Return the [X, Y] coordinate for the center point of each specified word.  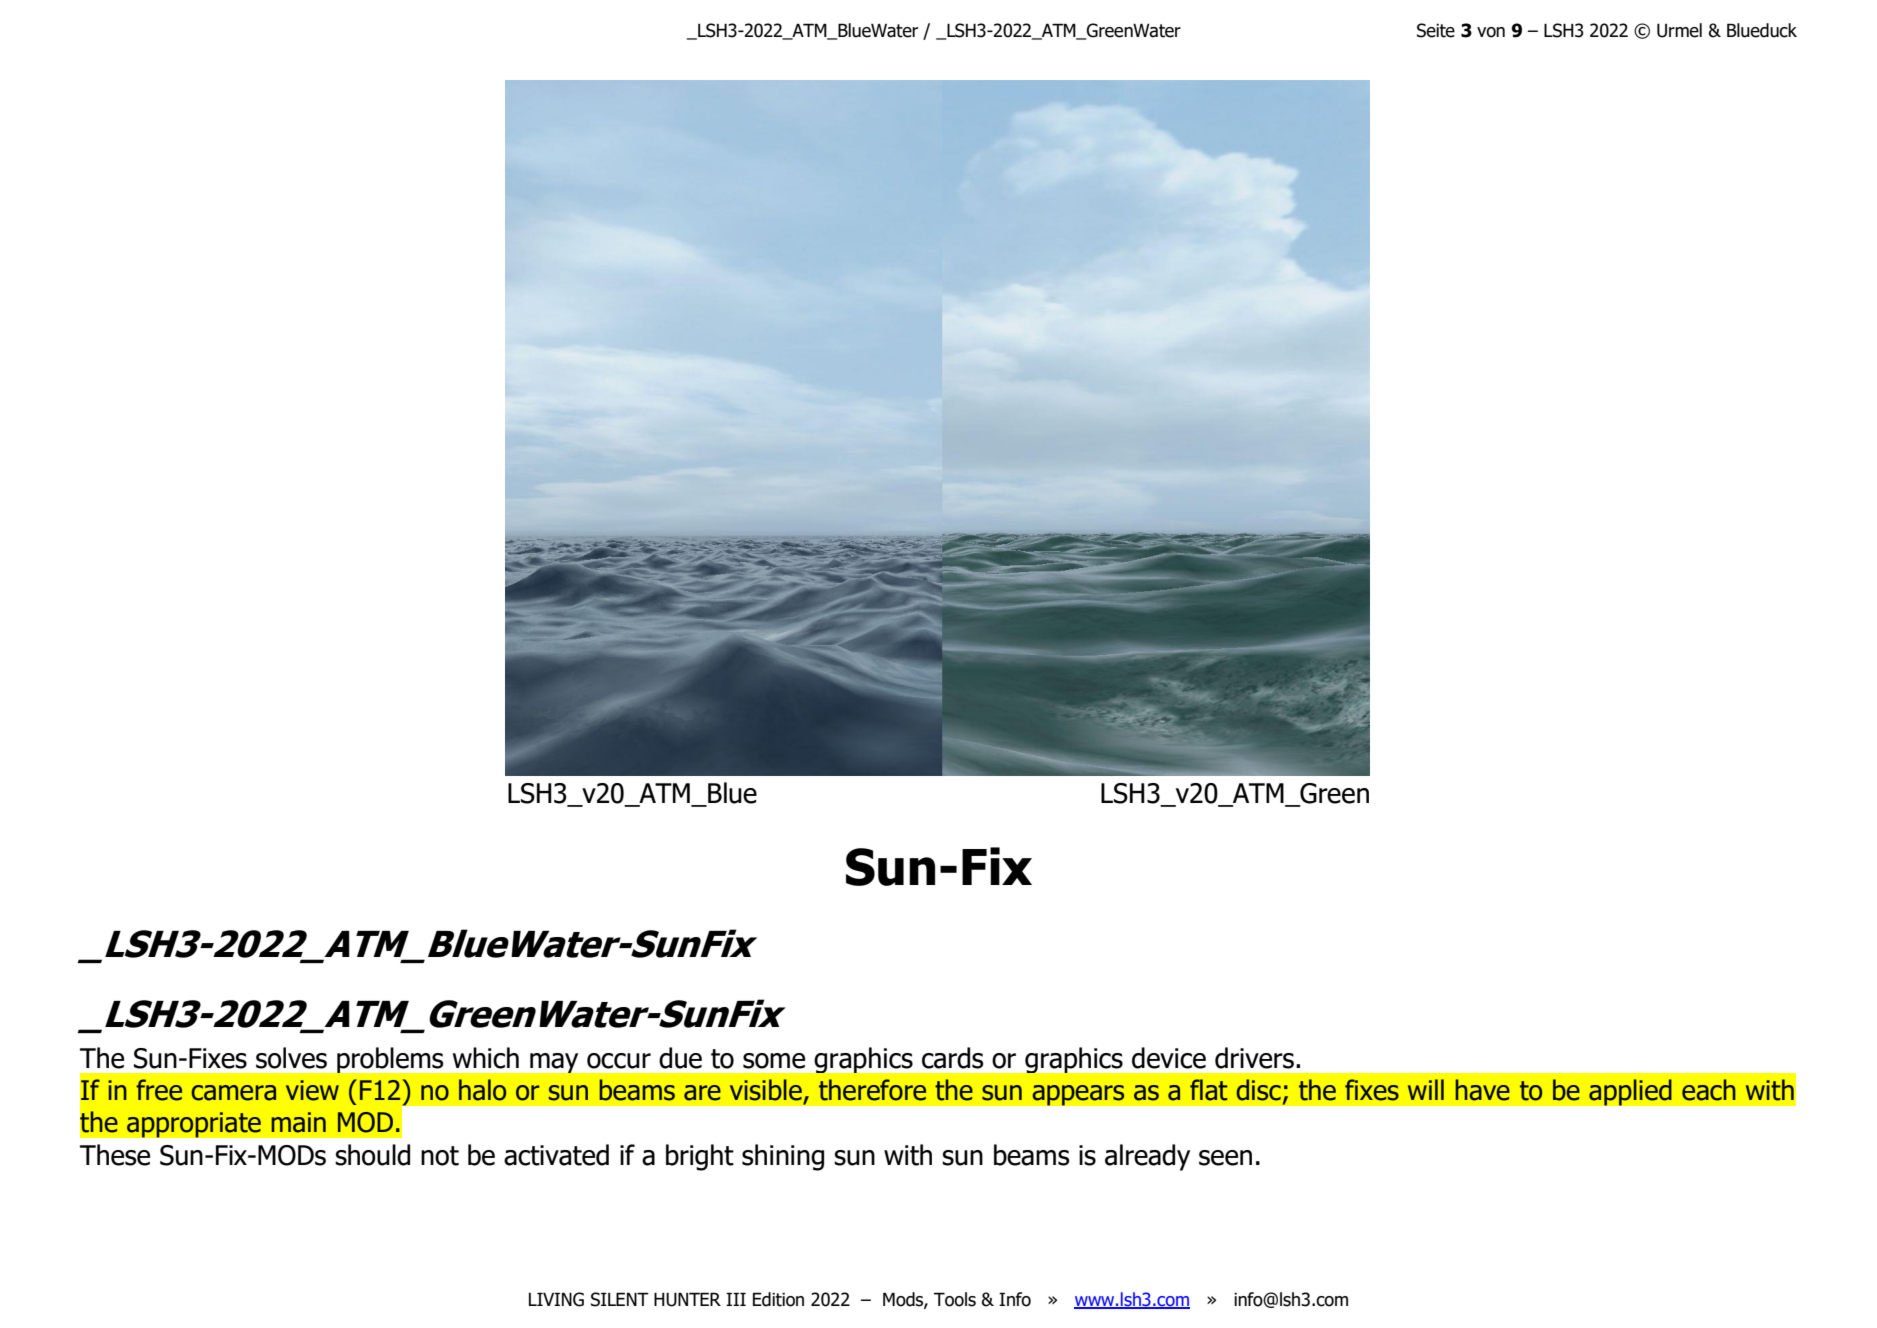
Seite [1436, 30]
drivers [1254, 1058]
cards [953, 1058]
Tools [955, 1299]
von [1491, 32]
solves [291, 1058]
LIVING [556, 1299]
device [1169, 1058]
